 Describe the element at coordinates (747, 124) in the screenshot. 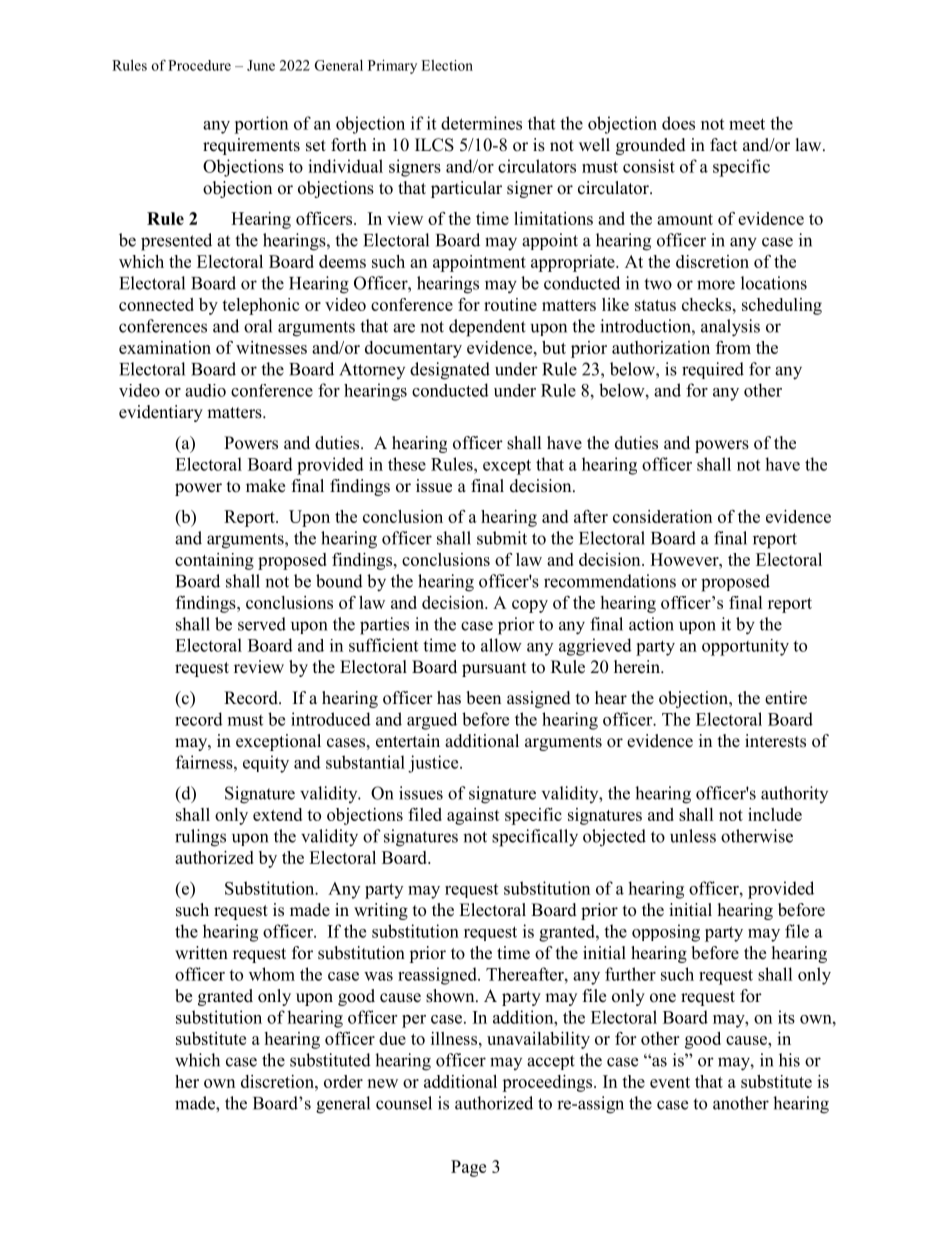

I see `meet` at that location.
